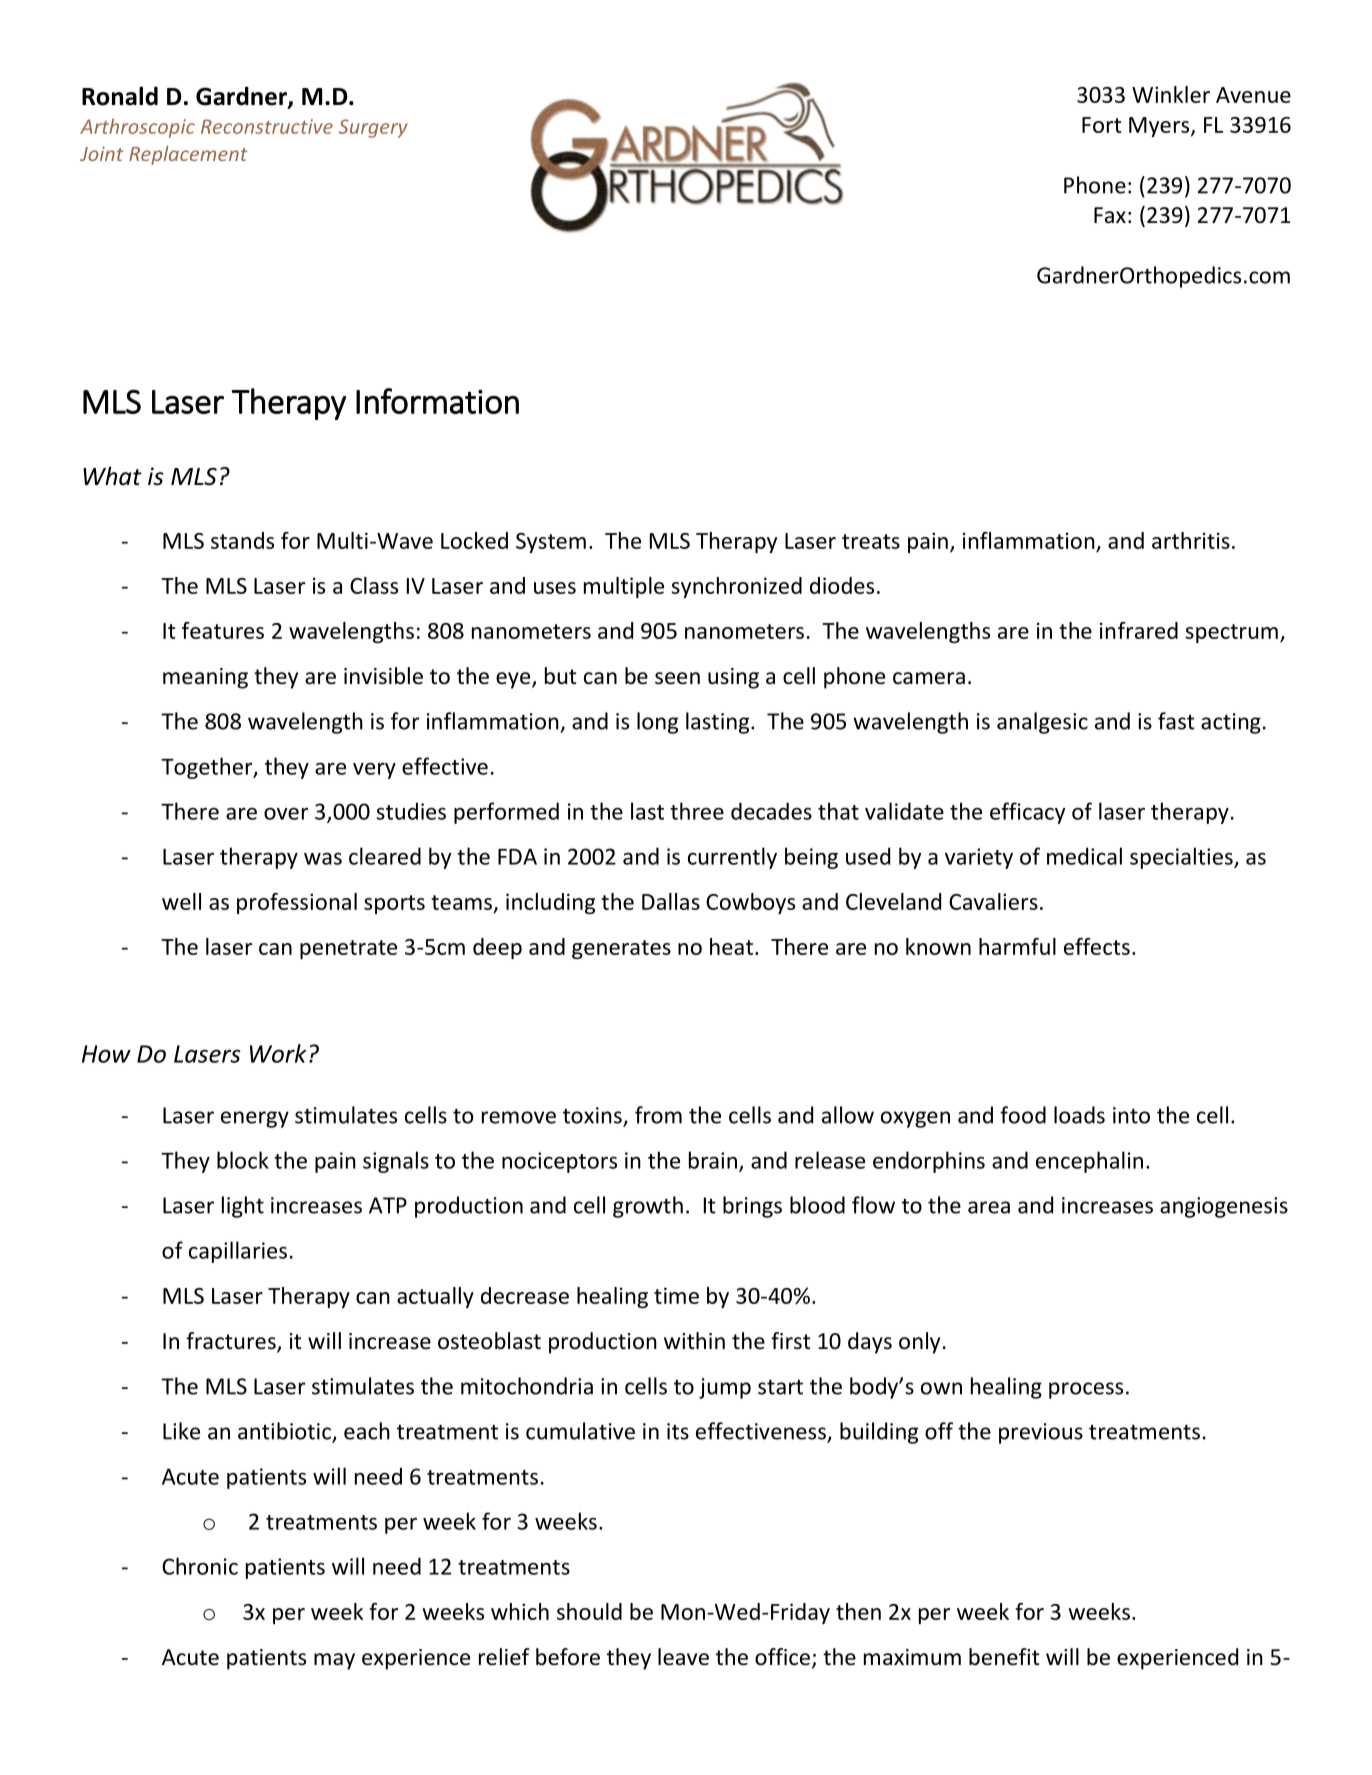  I want to click on Reconstructive, so click(267, 126).
